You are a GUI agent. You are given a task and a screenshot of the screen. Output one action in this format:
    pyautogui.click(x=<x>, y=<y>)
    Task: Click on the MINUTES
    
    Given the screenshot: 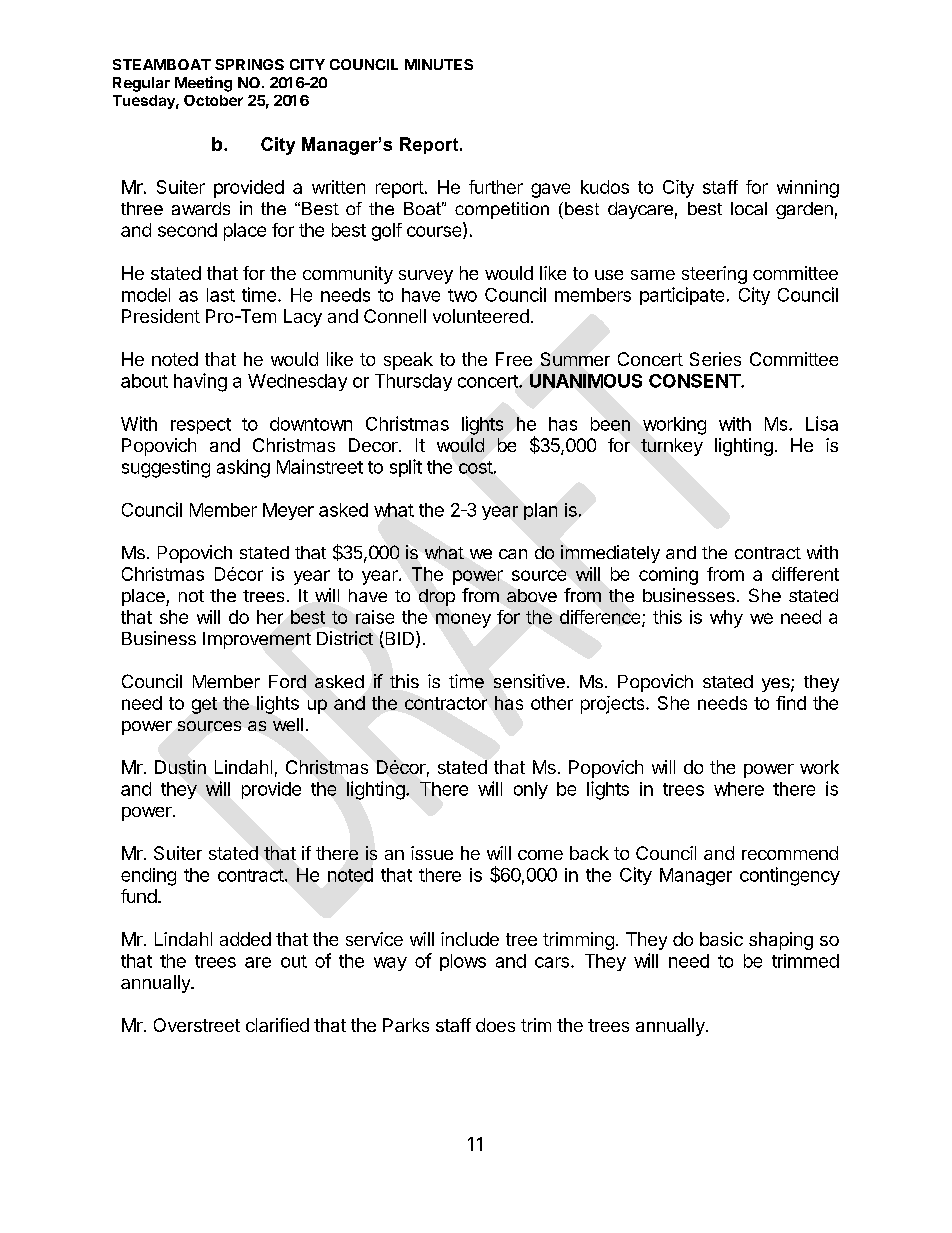 What is the action you would take?
    pyautogui.click(x=439, y=64)
